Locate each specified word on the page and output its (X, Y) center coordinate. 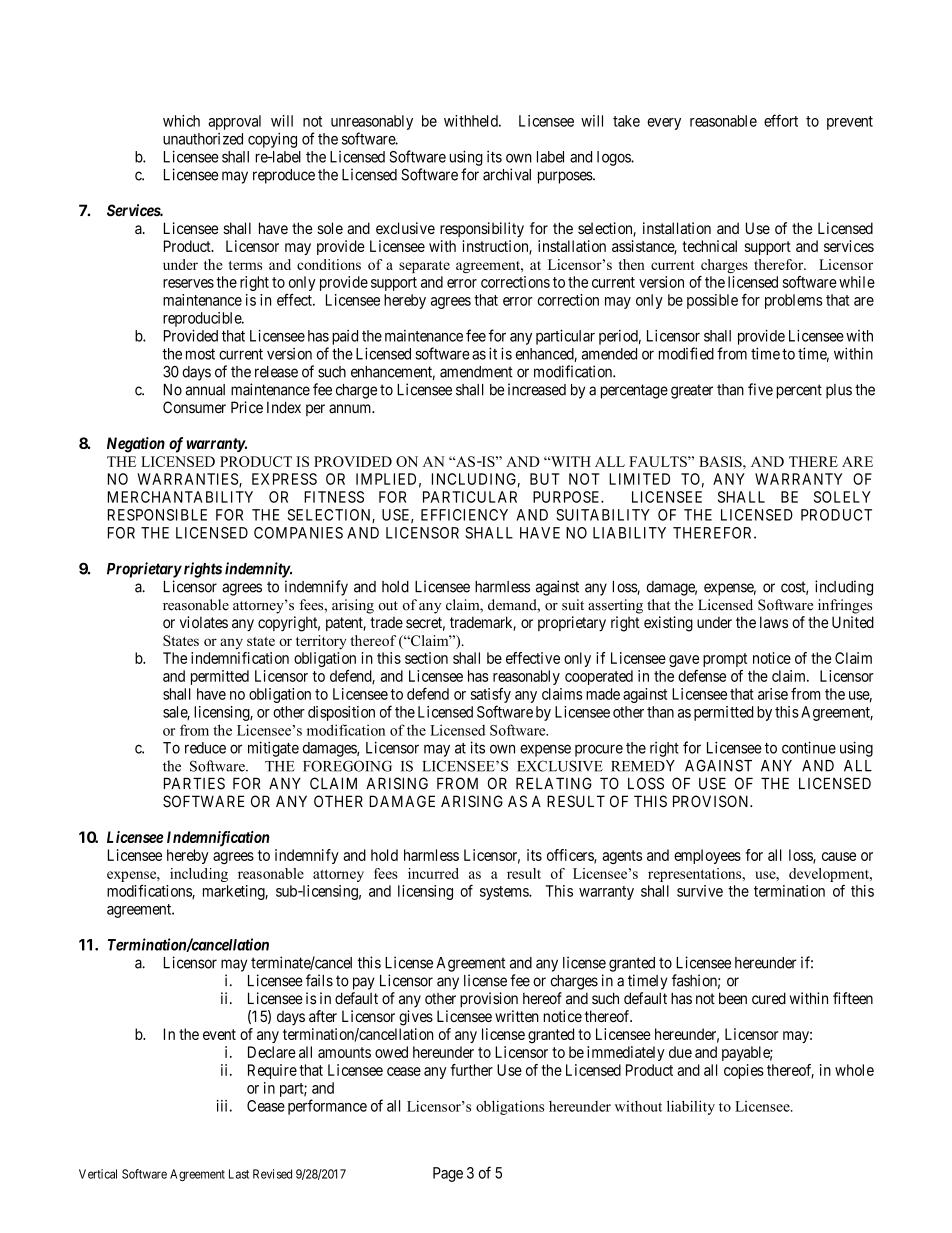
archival (507, 174)
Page (448, 1174)
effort (781, 120)
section (426, 658)
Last (239, 1174)
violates (204, 622)
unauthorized (203, 139)
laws (774, 622)
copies (744, 1071)
